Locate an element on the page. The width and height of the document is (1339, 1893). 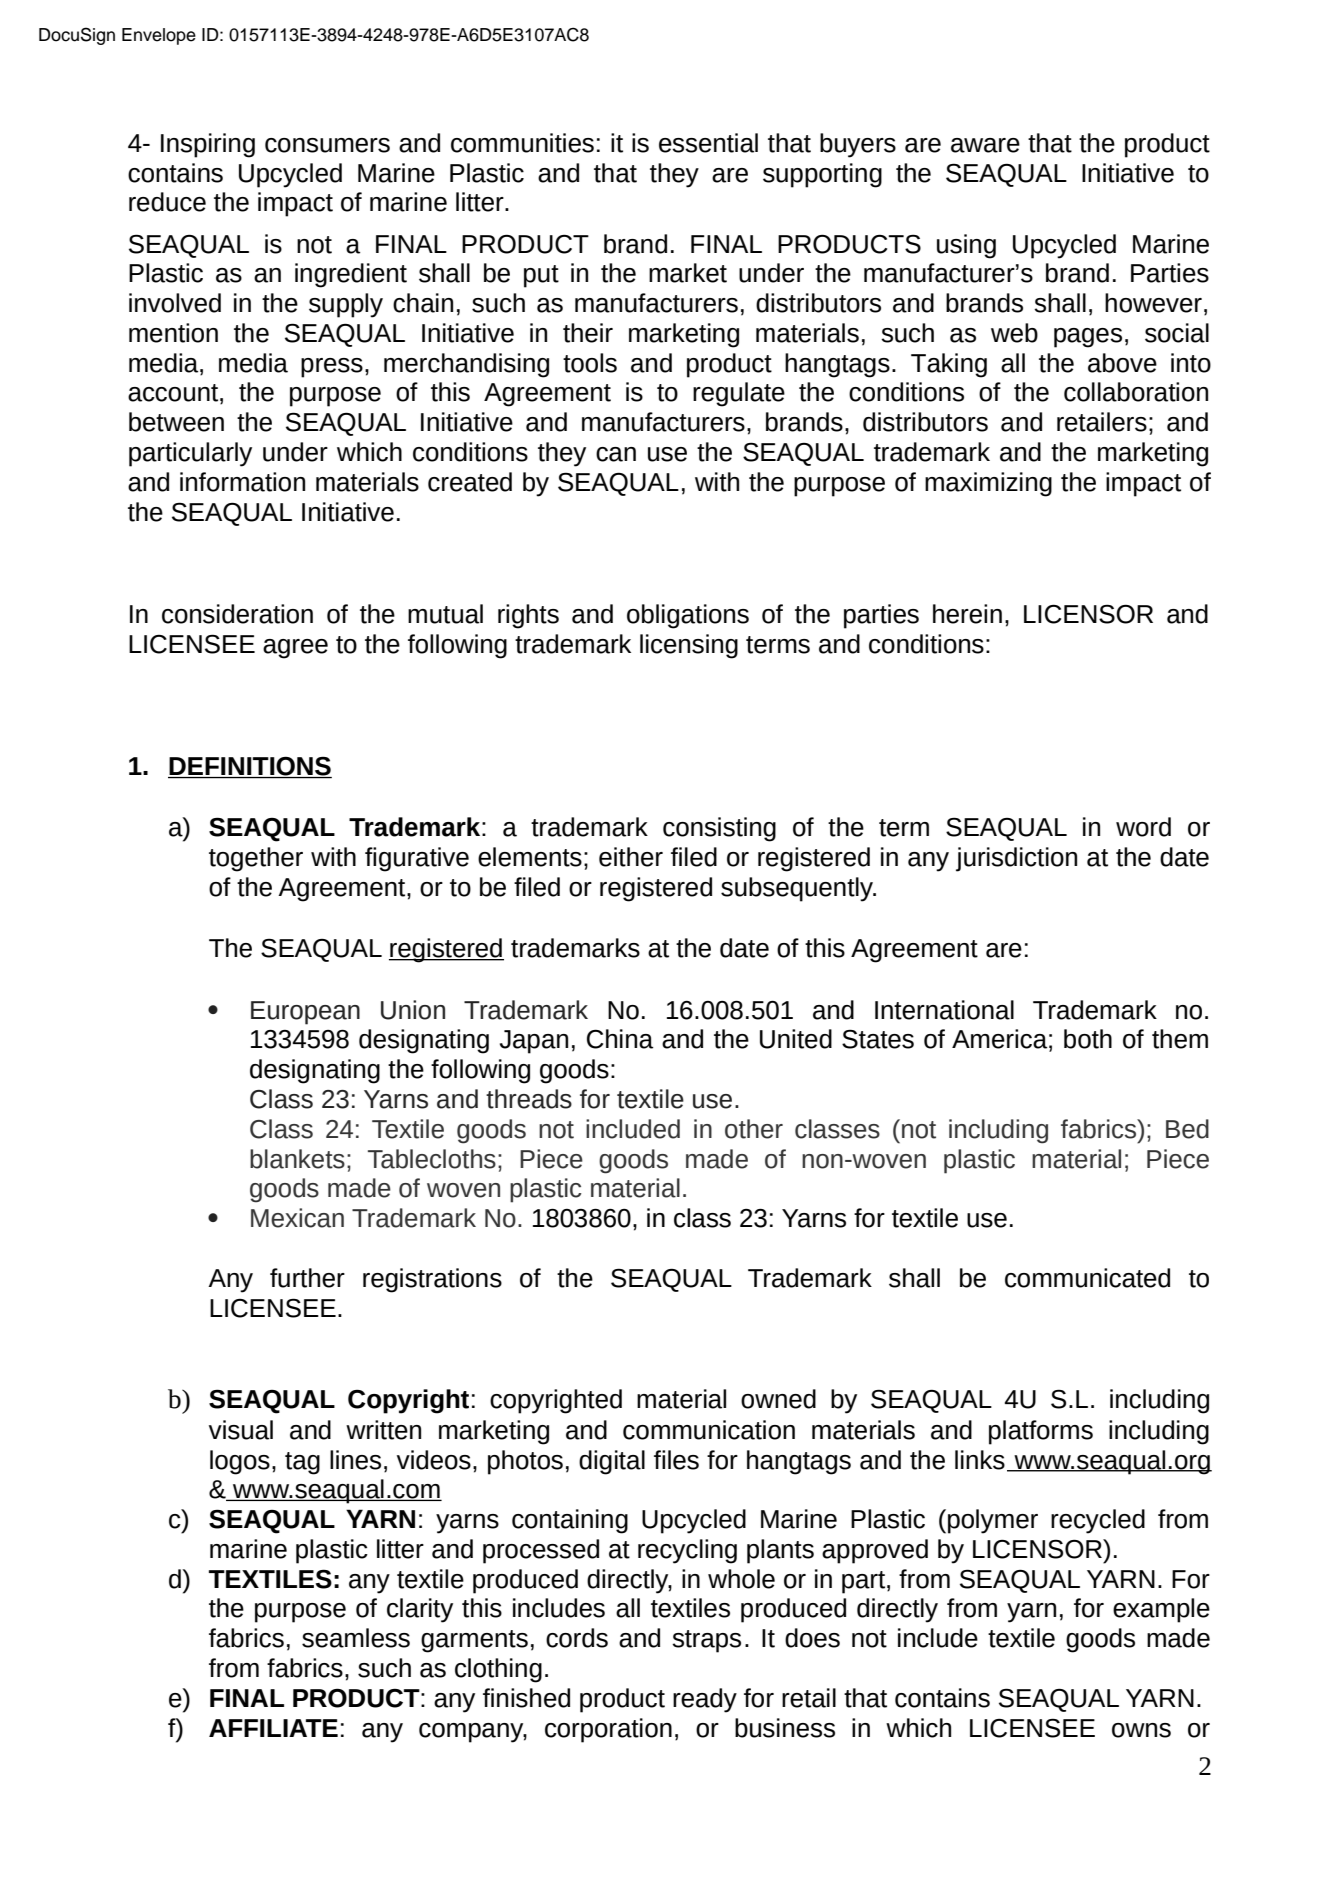
owned is located at coordinates (778, 1399).
